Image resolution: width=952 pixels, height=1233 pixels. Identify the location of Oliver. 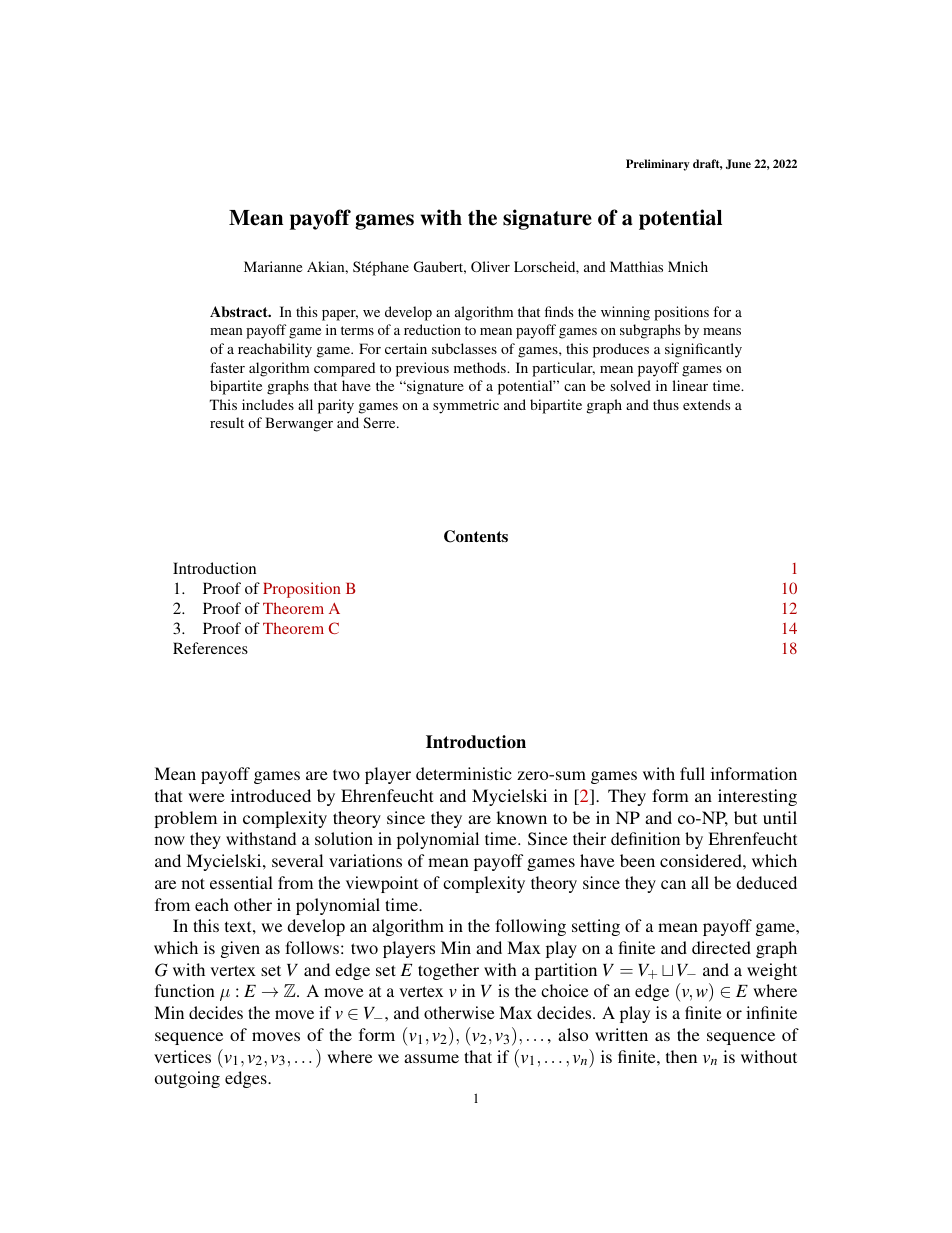
(490, 266).
